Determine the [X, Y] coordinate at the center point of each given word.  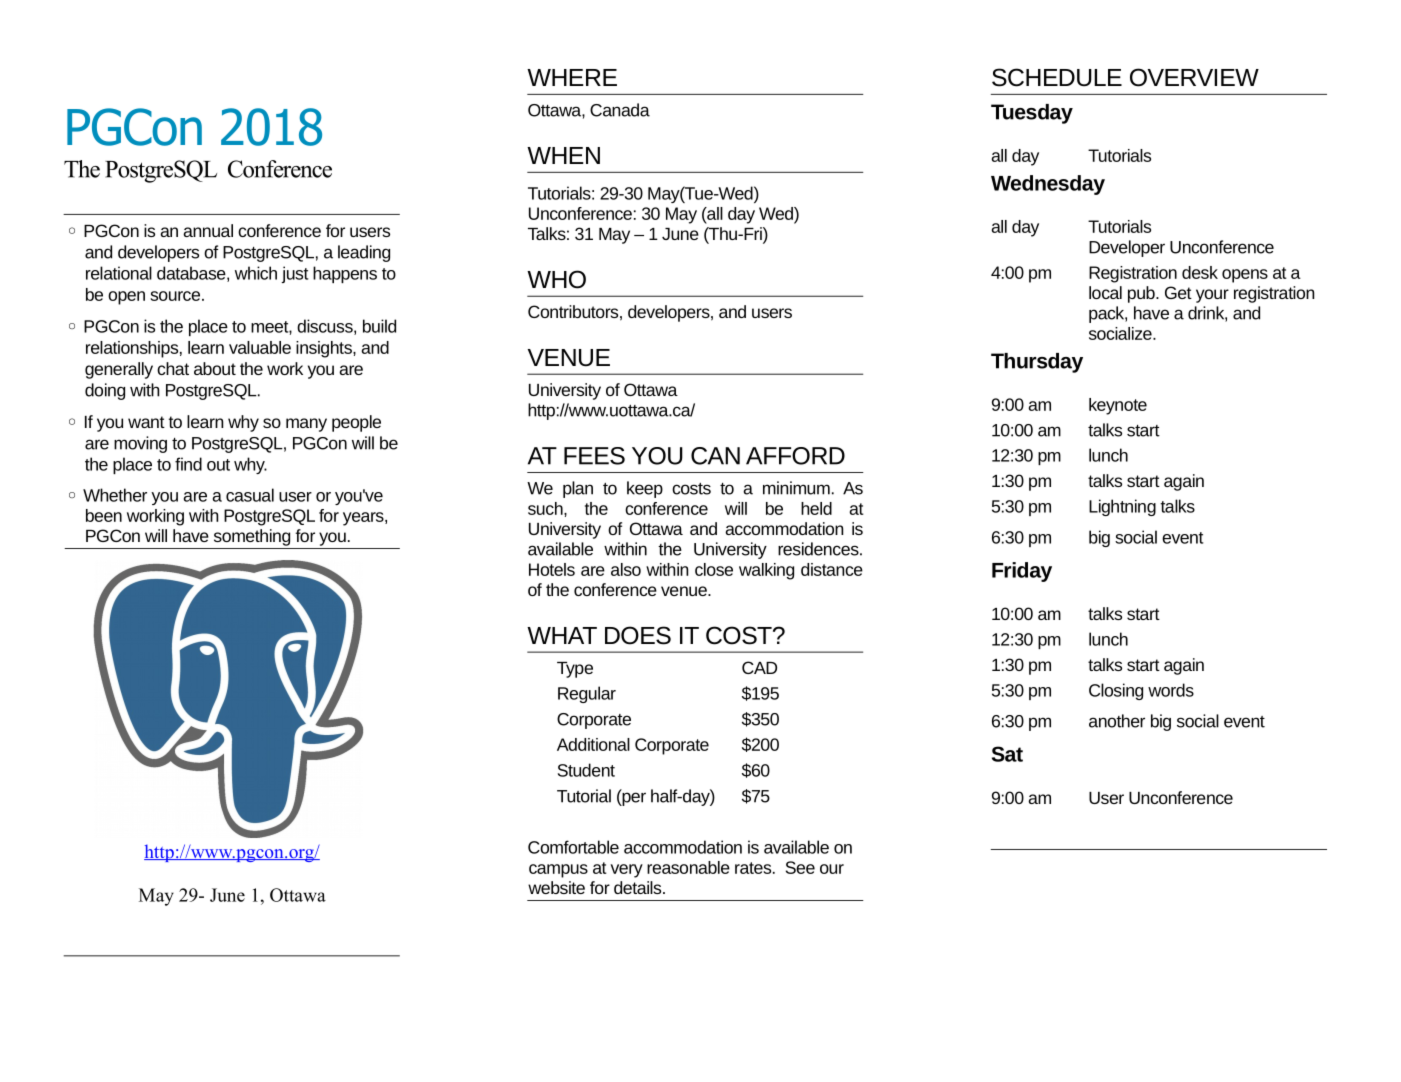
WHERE [572, 77]
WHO [556, 279]
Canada [620, 110]
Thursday [1037, 363]
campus [558, 871]
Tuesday [1032, 114]
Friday [1022, 572]
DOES [638, 635]
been [104, 515]
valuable [260, 347]
